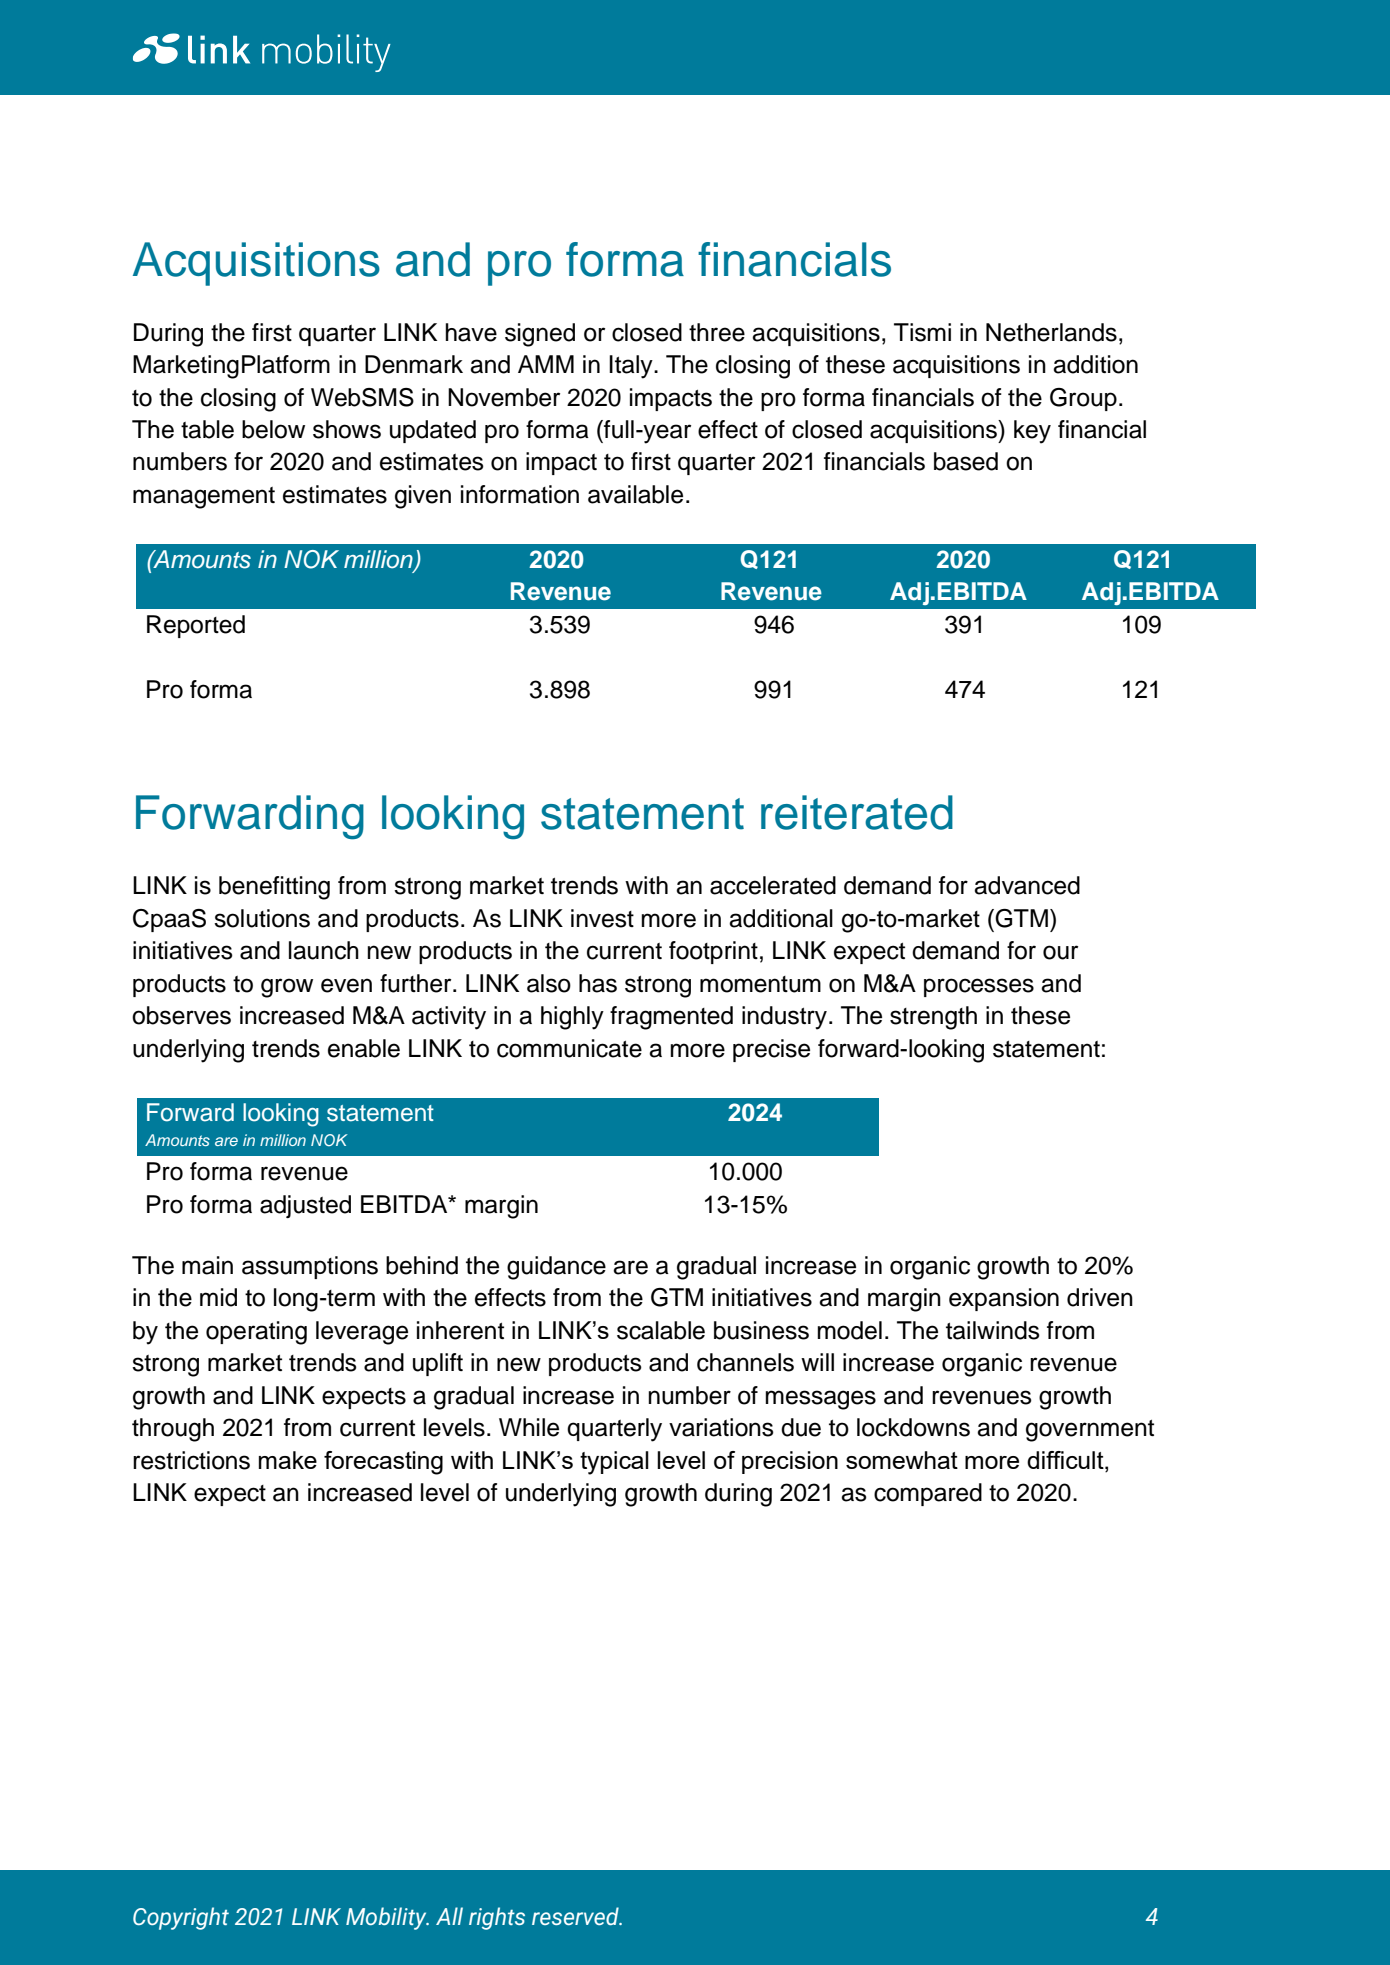  Describe the element at coordinates (993, 1330) in the screenshot. I see `tailwinds` at that location.
